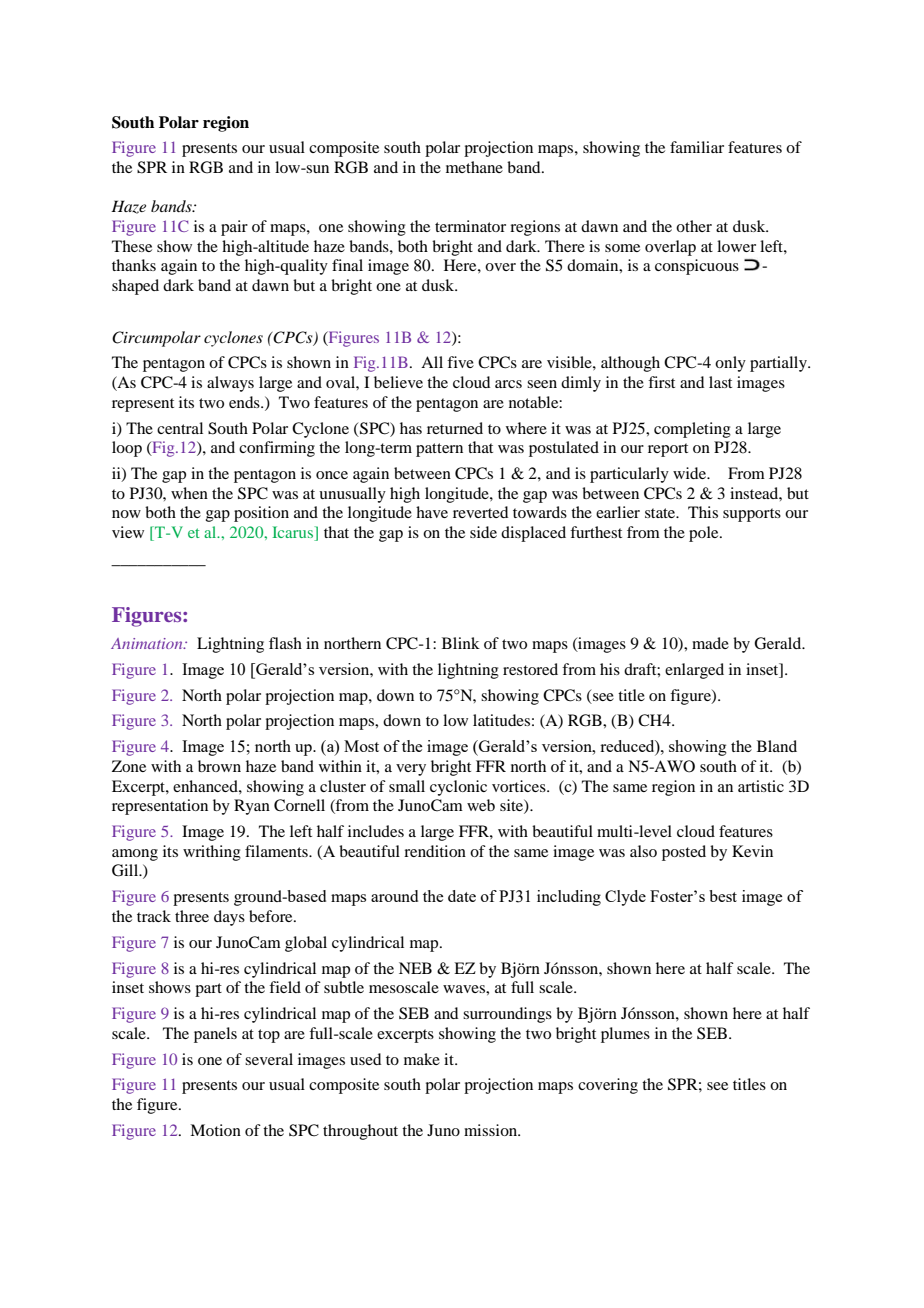 The height and width of the image is (1308, 924). Describe the element at coordinates (148, 643) in the image. I see `Animation` at that location.
